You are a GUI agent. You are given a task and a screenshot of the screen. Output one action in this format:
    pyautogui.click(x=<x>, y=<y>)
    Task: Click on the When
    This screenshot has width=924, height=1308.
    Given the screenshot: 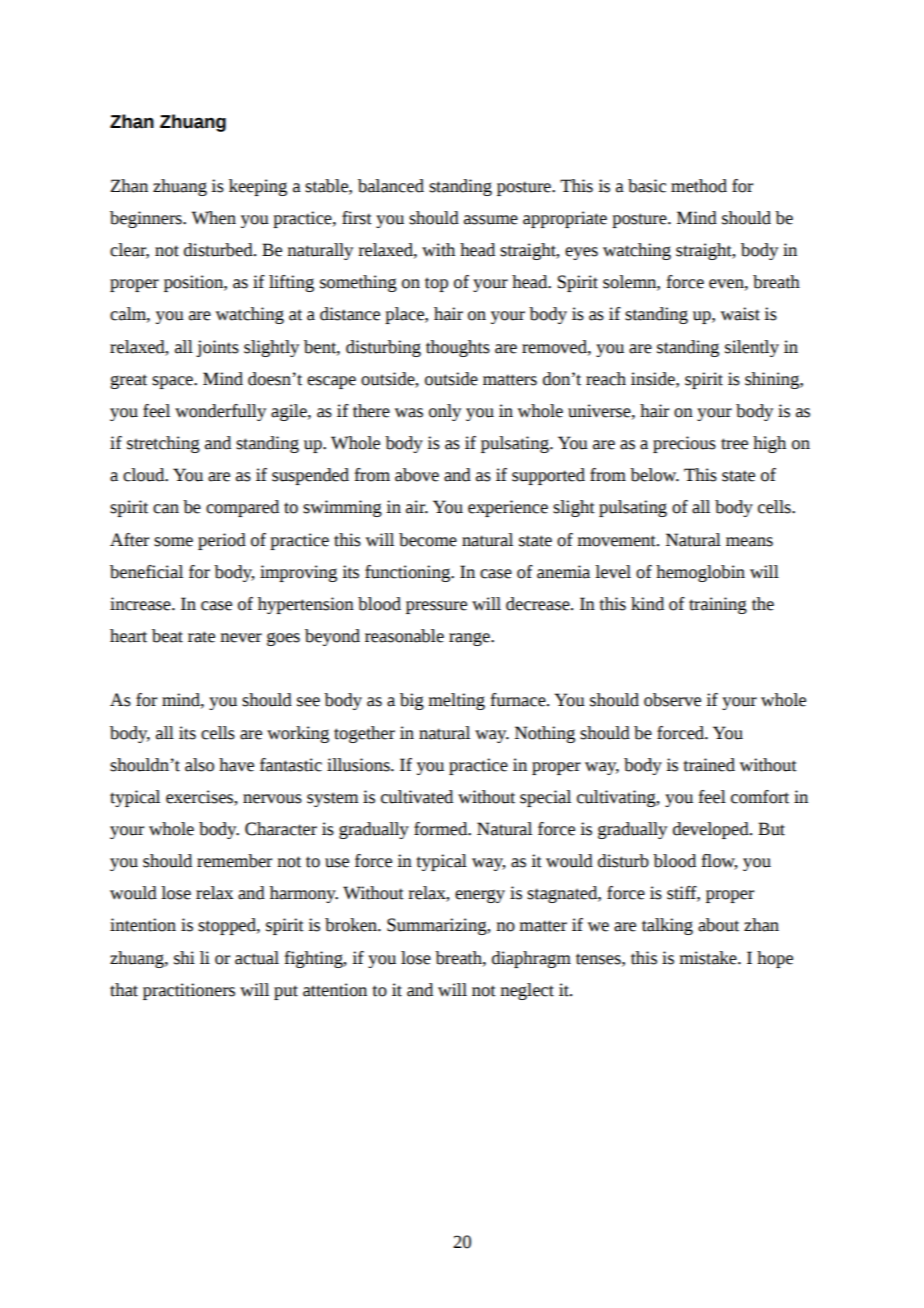 What is the action you would take?
    pyautogui.click(x=214, y=218)
